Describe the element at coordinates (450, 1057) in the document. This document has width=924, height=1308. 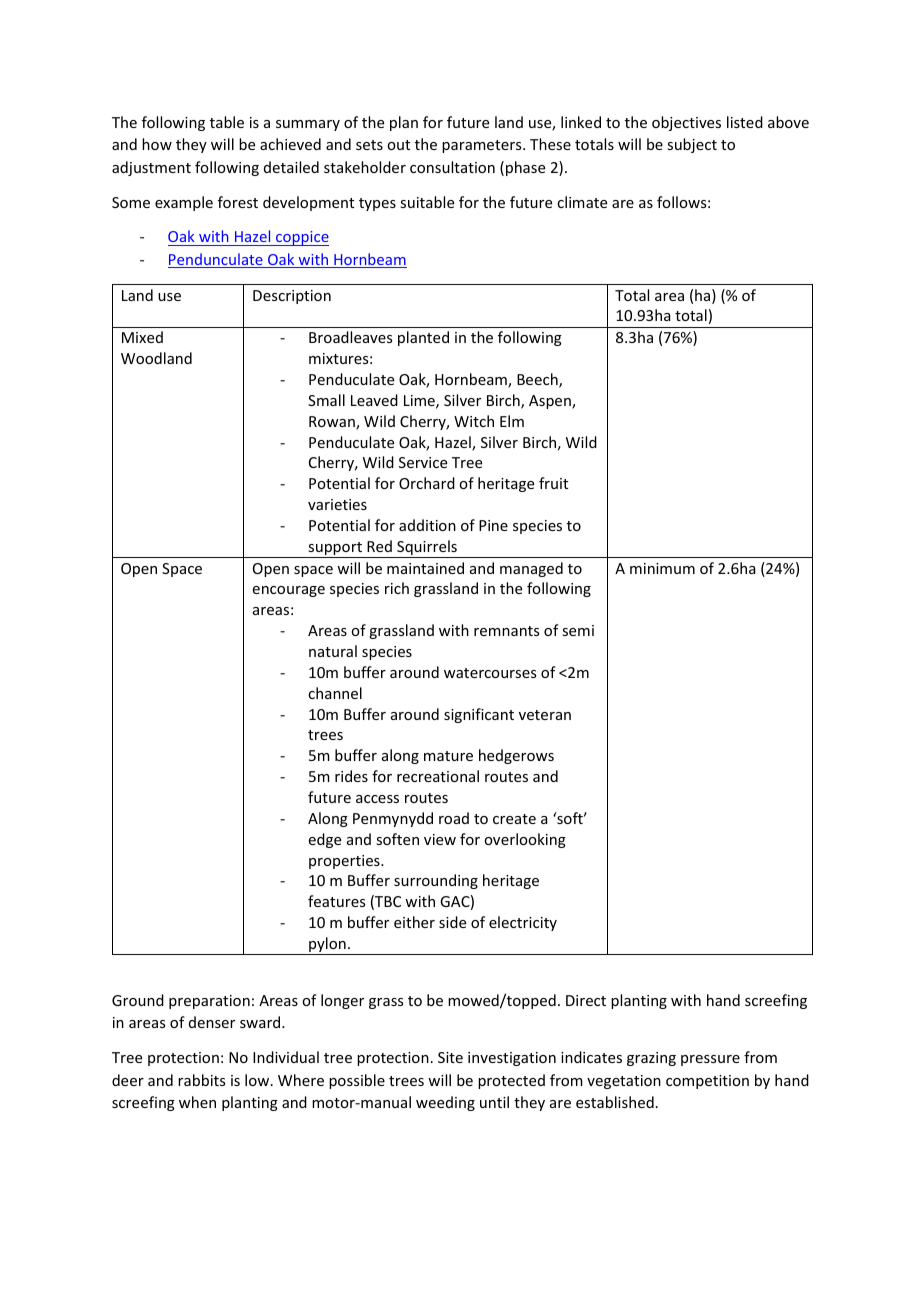
I see `Site` at that location.
